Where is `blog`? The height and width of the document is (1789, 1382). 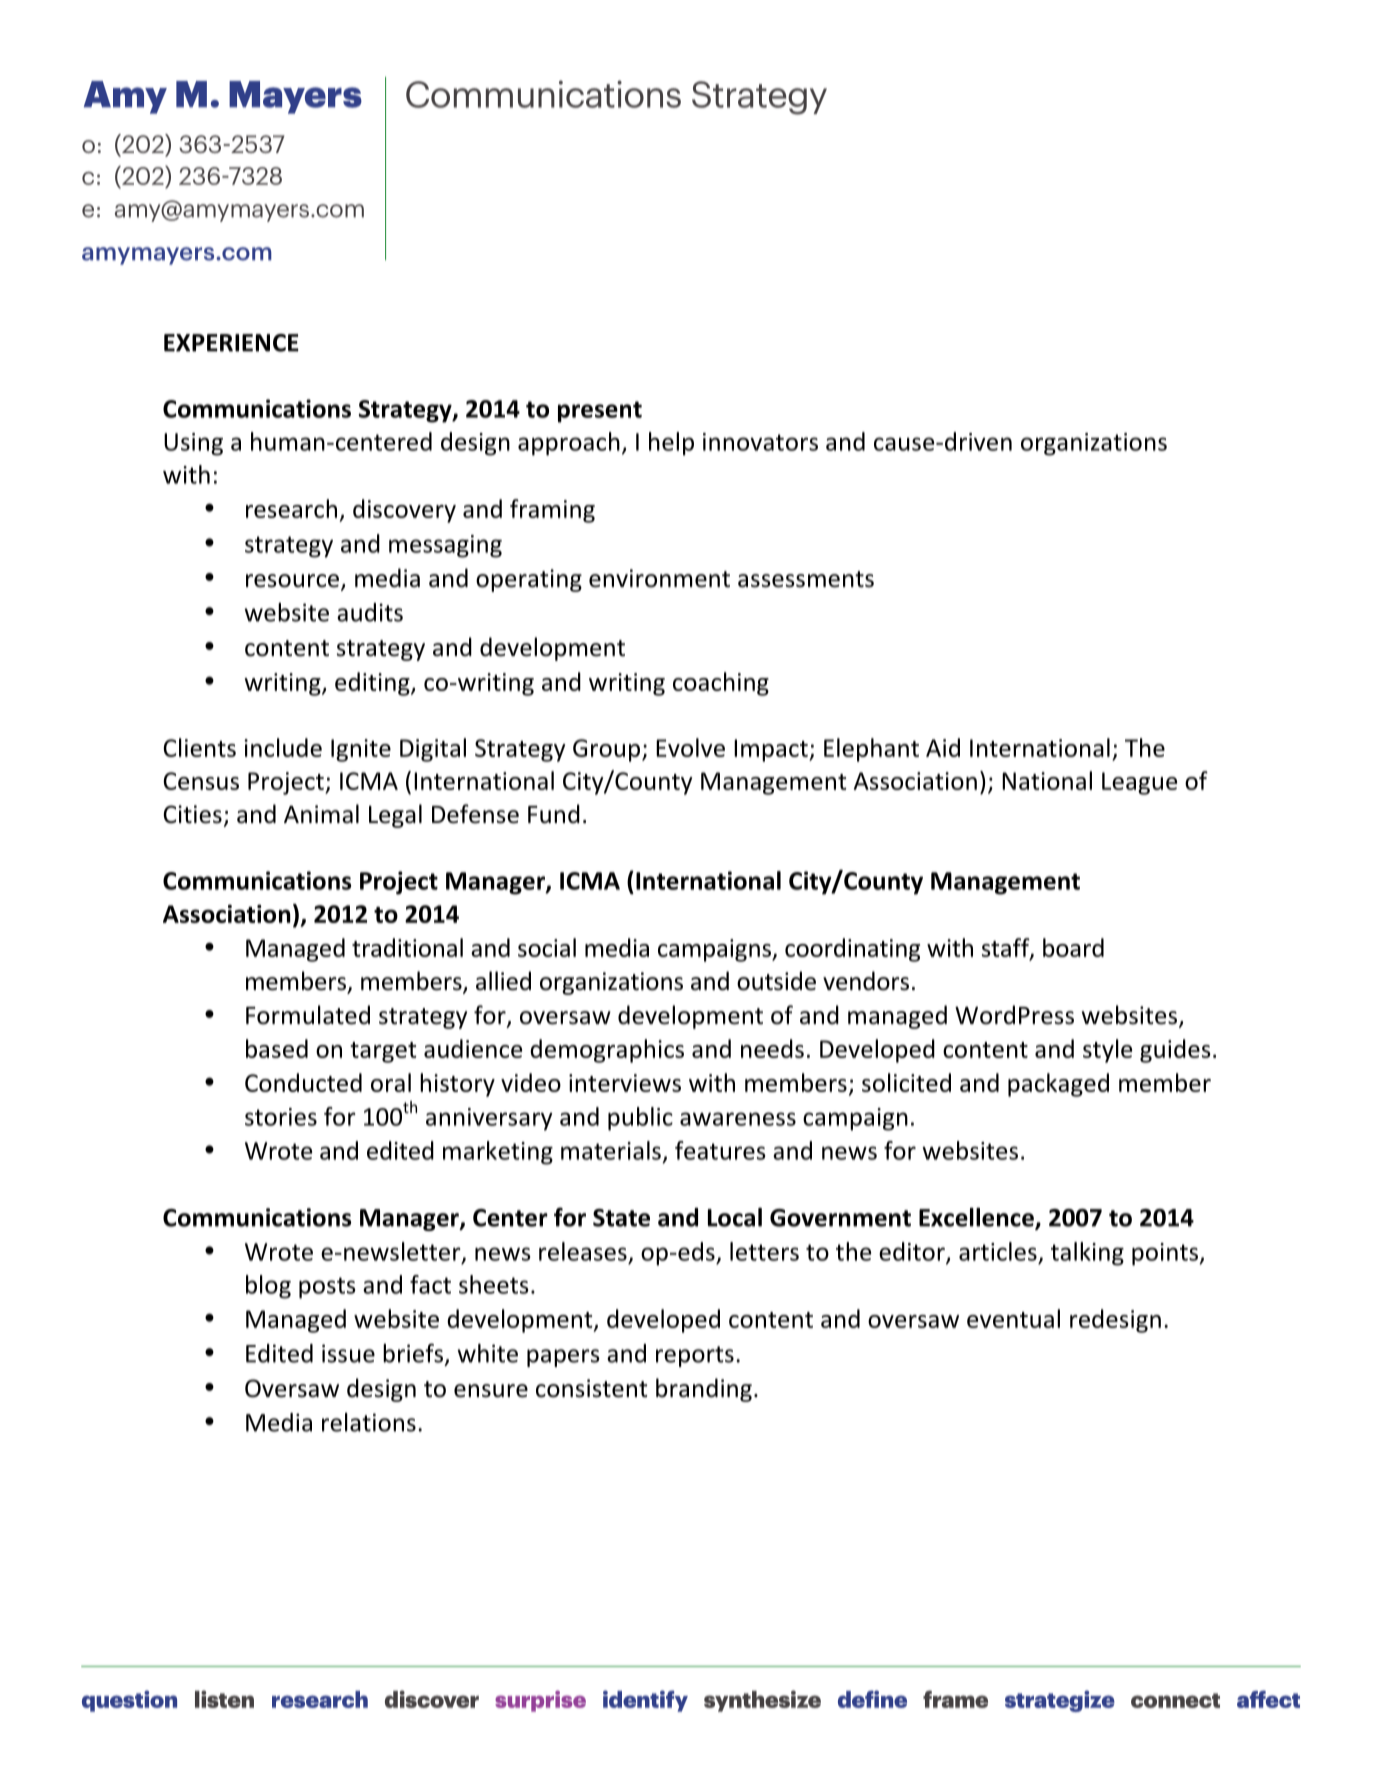 blog is located at coordinates (268, 1287).
